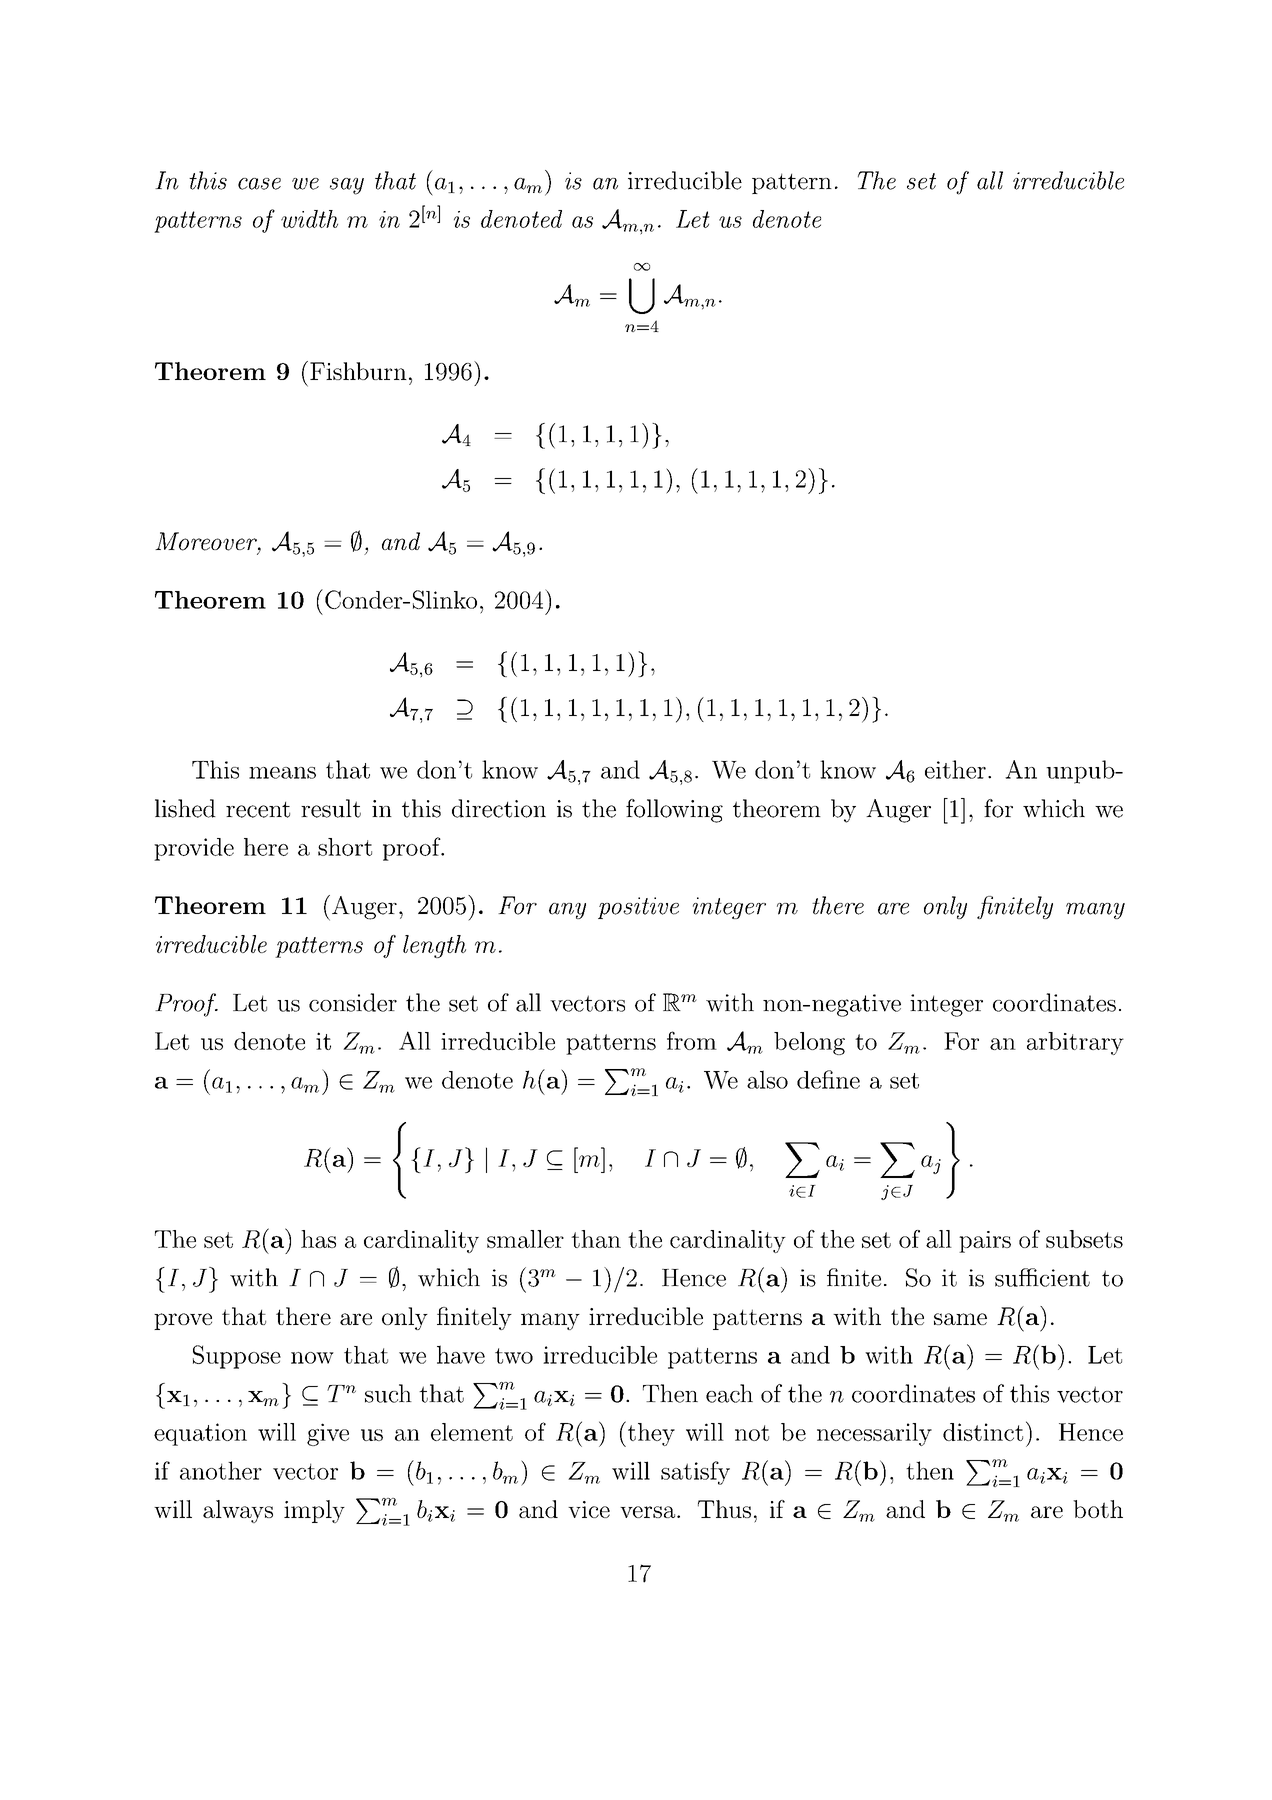 This document has width=1272, height=1800. I want to click on imply, so click(314, 1511).
